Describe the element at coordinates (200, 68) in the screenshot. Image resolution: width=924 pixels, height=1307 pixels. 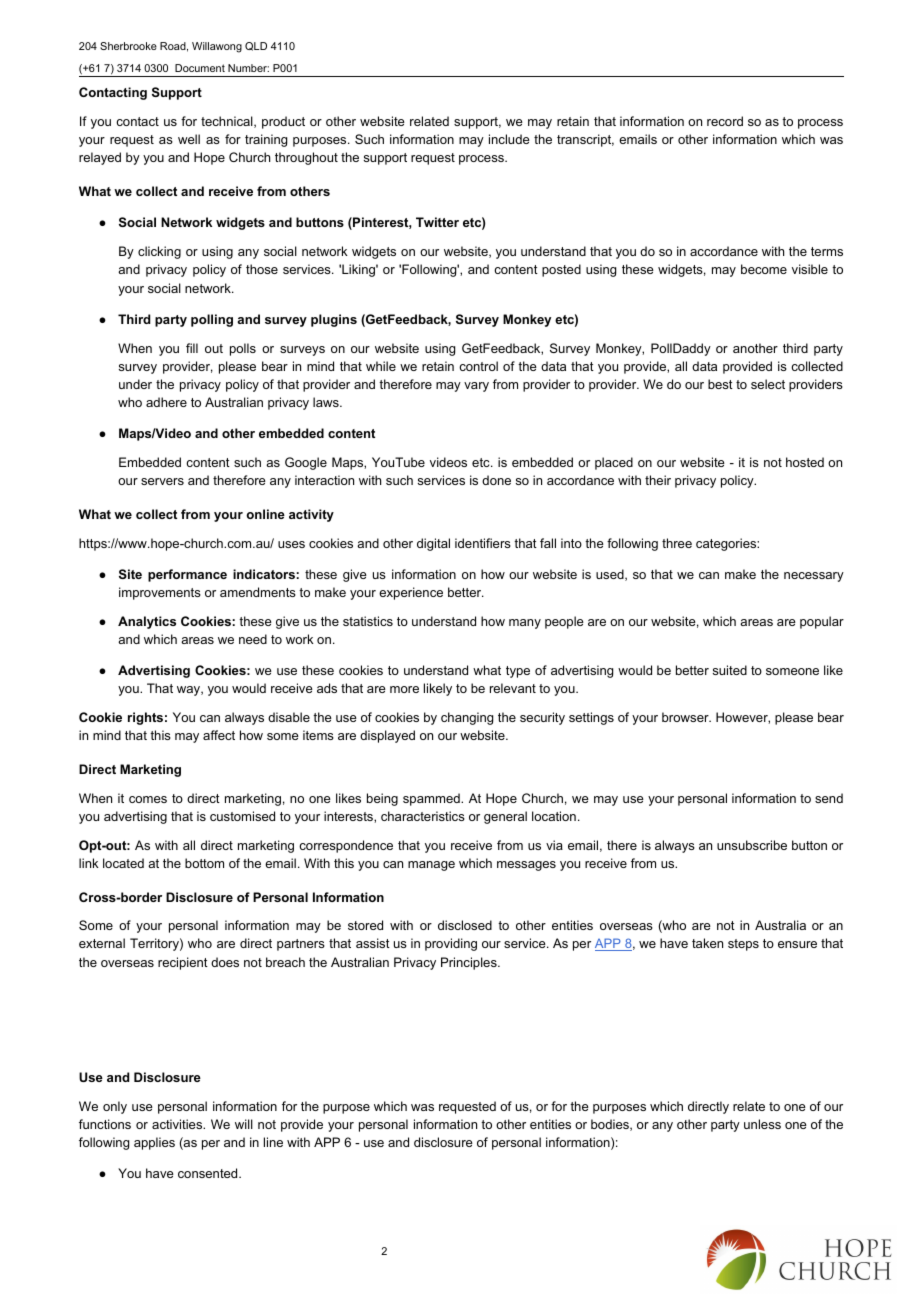
I see `Document` at that location.
